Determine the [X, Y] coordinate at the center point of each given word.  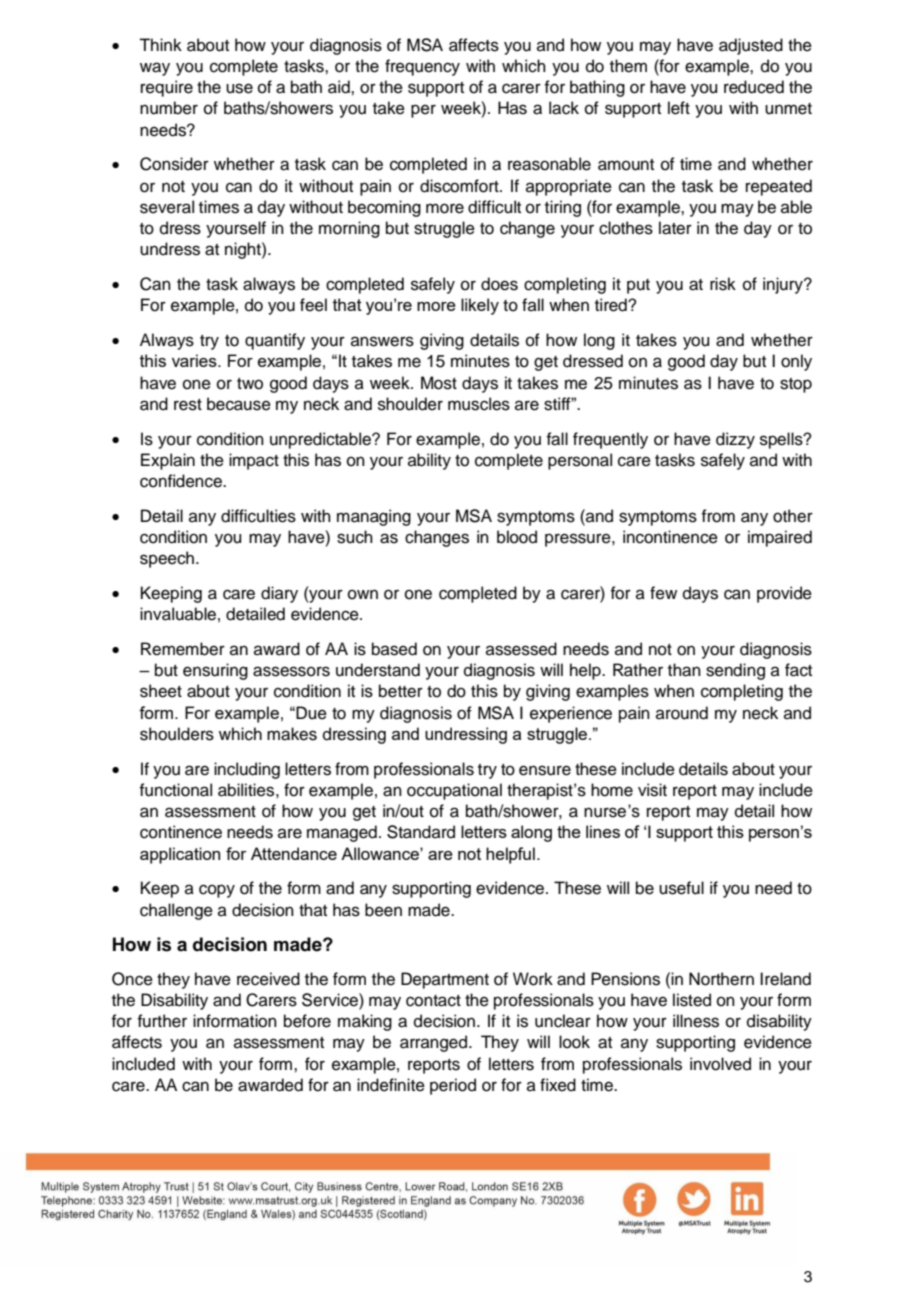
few [663, 593]
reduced [754, 87]
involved [720, 1064]
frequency [422, 67]
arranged [433, 1043]
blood [517, 537]
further [162, 1021]
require [167, 88]
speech [167, 559]
